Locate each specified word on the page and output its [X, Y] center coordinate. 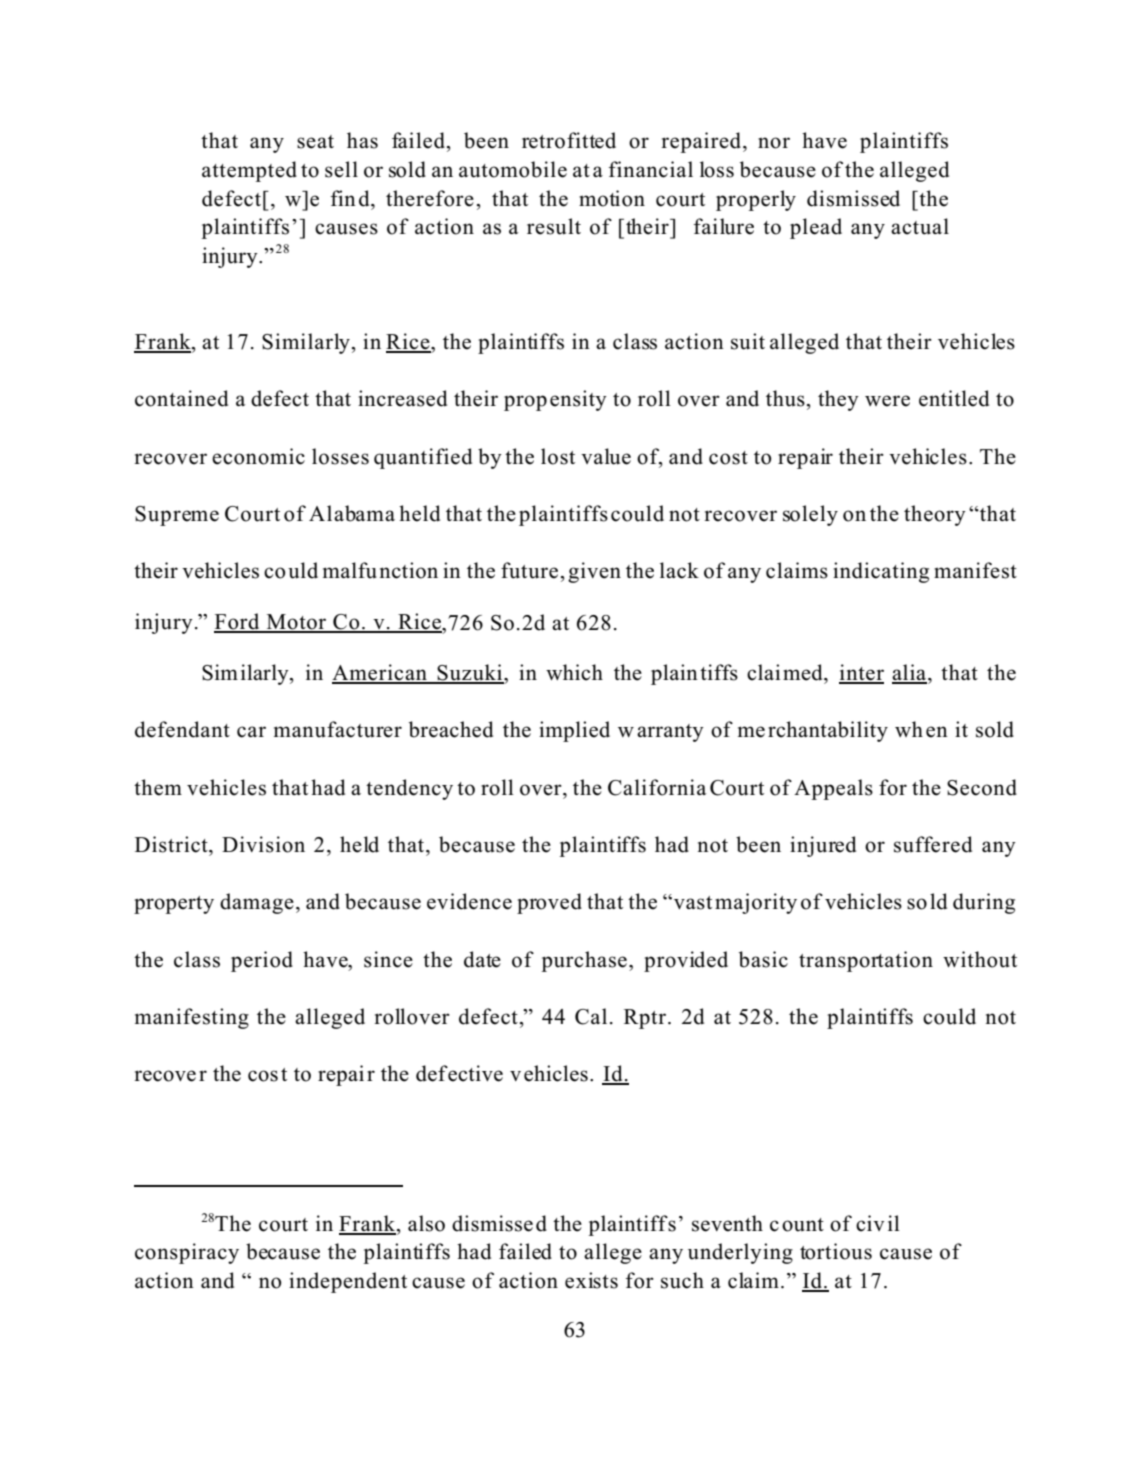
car [251, 732]
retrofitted [569, 140]
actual [920, 226]
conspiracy [187, 1253]
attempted [249, 171]
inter [861, 673]
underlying [740, 1253]
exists [591, 1280]
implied [574, 731]
